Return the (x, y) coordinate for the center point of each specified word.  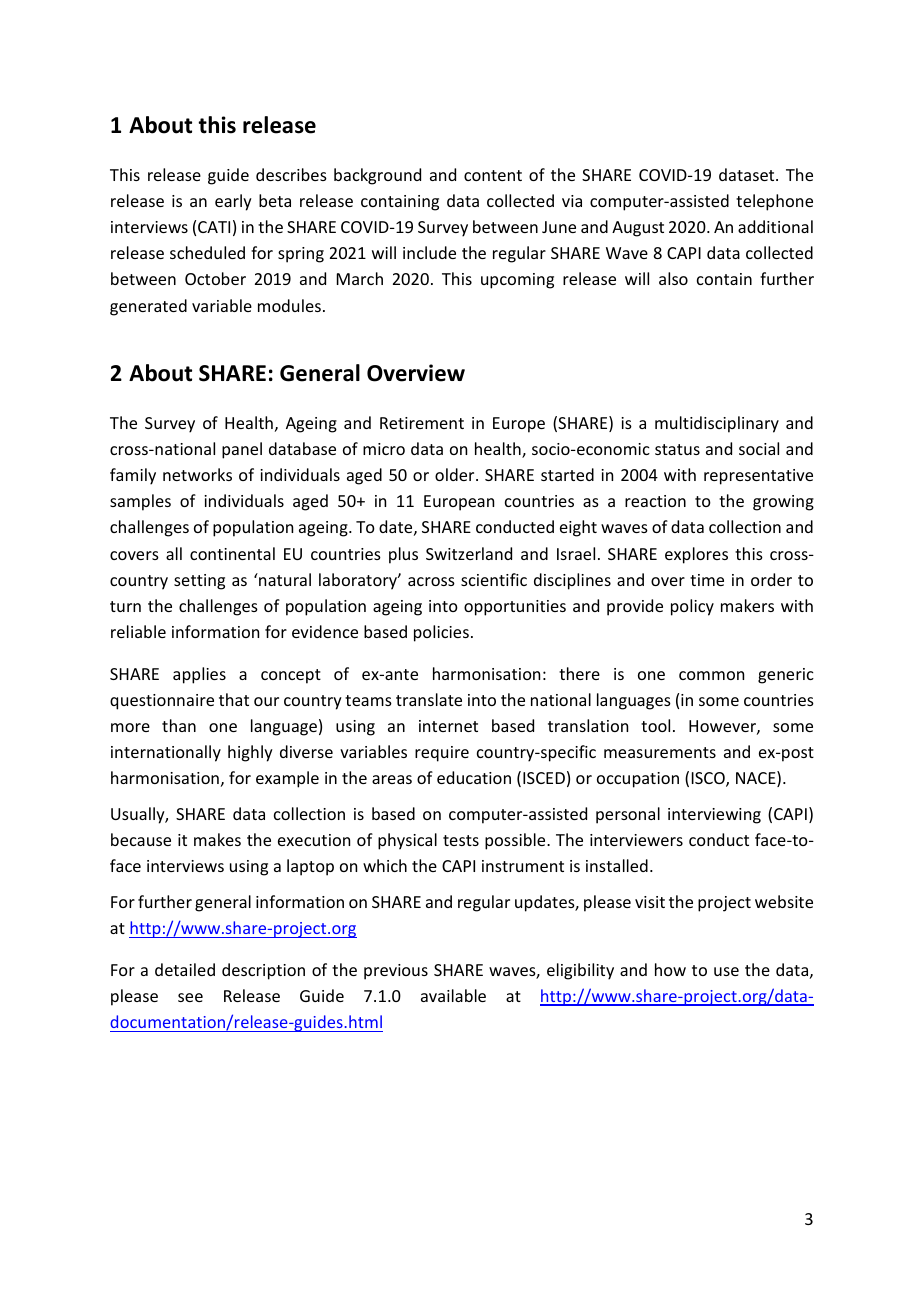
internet (448, 726)
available (453, 995)
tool (655, 725)
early (233, 202)
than (179, 725)
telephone (774, 202)
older (456, 474)
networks (197, 474)
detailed (185, 969)
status (677, 449)
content (493, 175)
